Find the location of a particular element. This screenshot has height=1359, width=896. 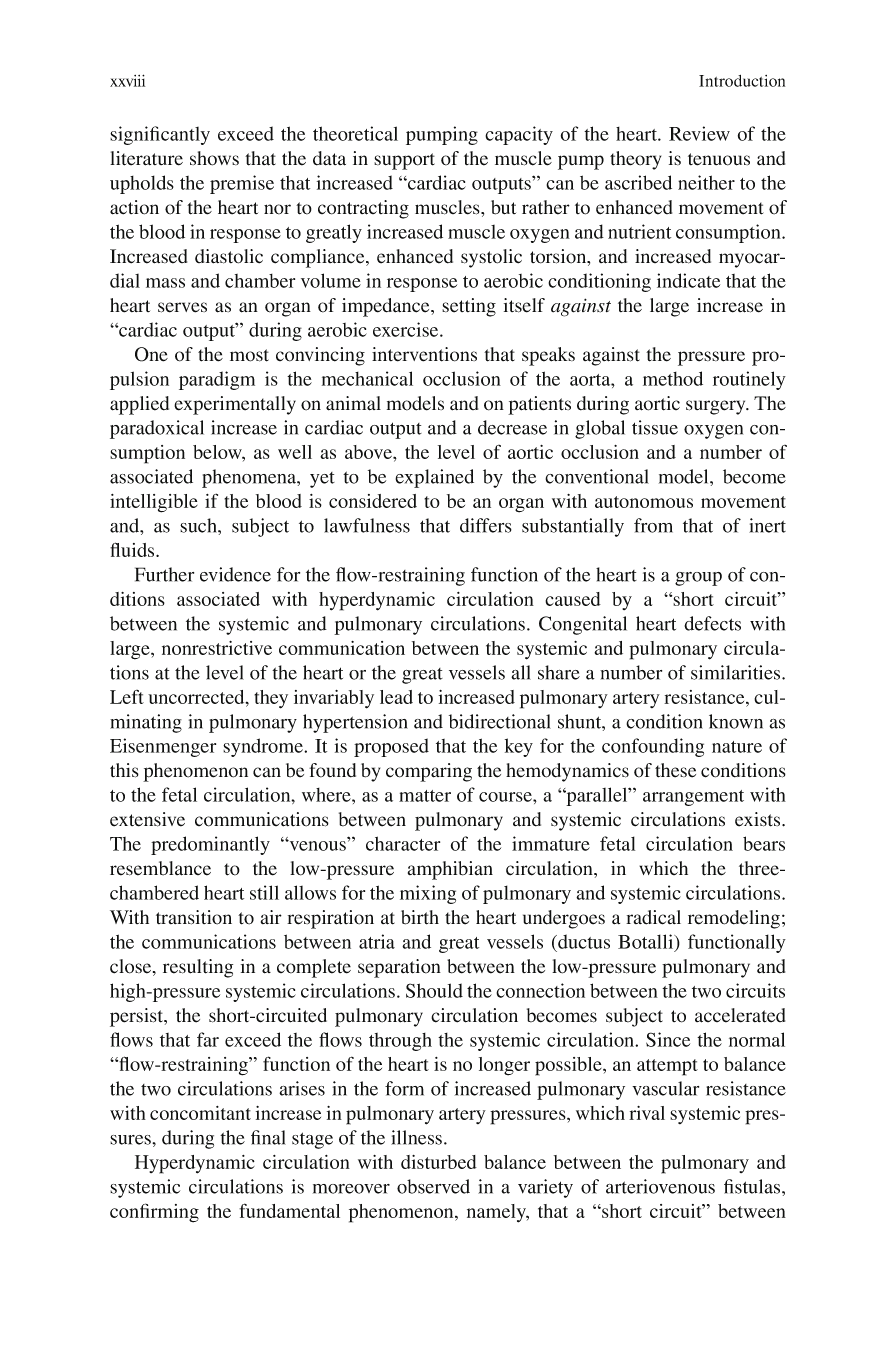

concomitant is located at coordinates (200, 1113).
